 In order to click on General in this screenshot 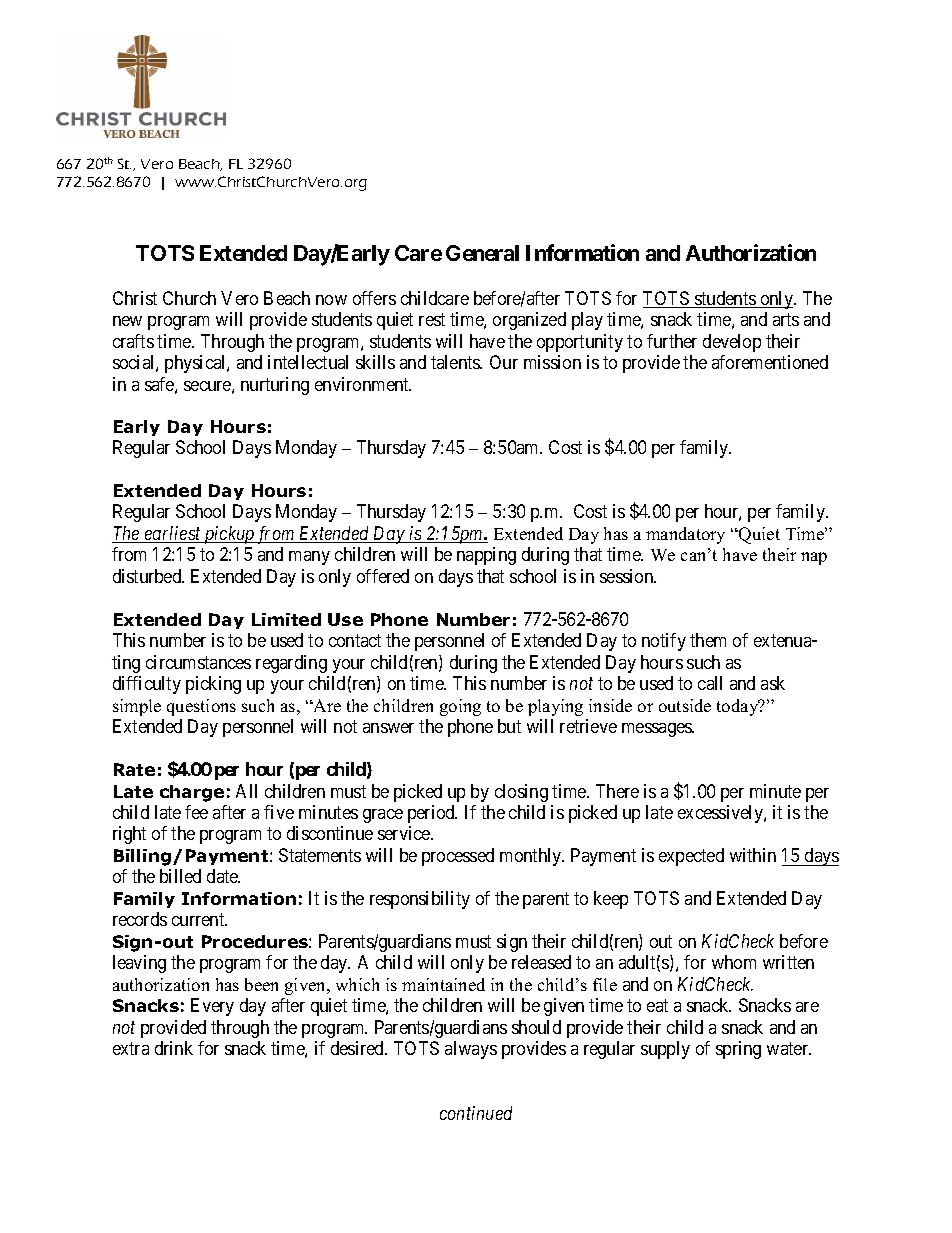, I will do `click(482, 253)`.
